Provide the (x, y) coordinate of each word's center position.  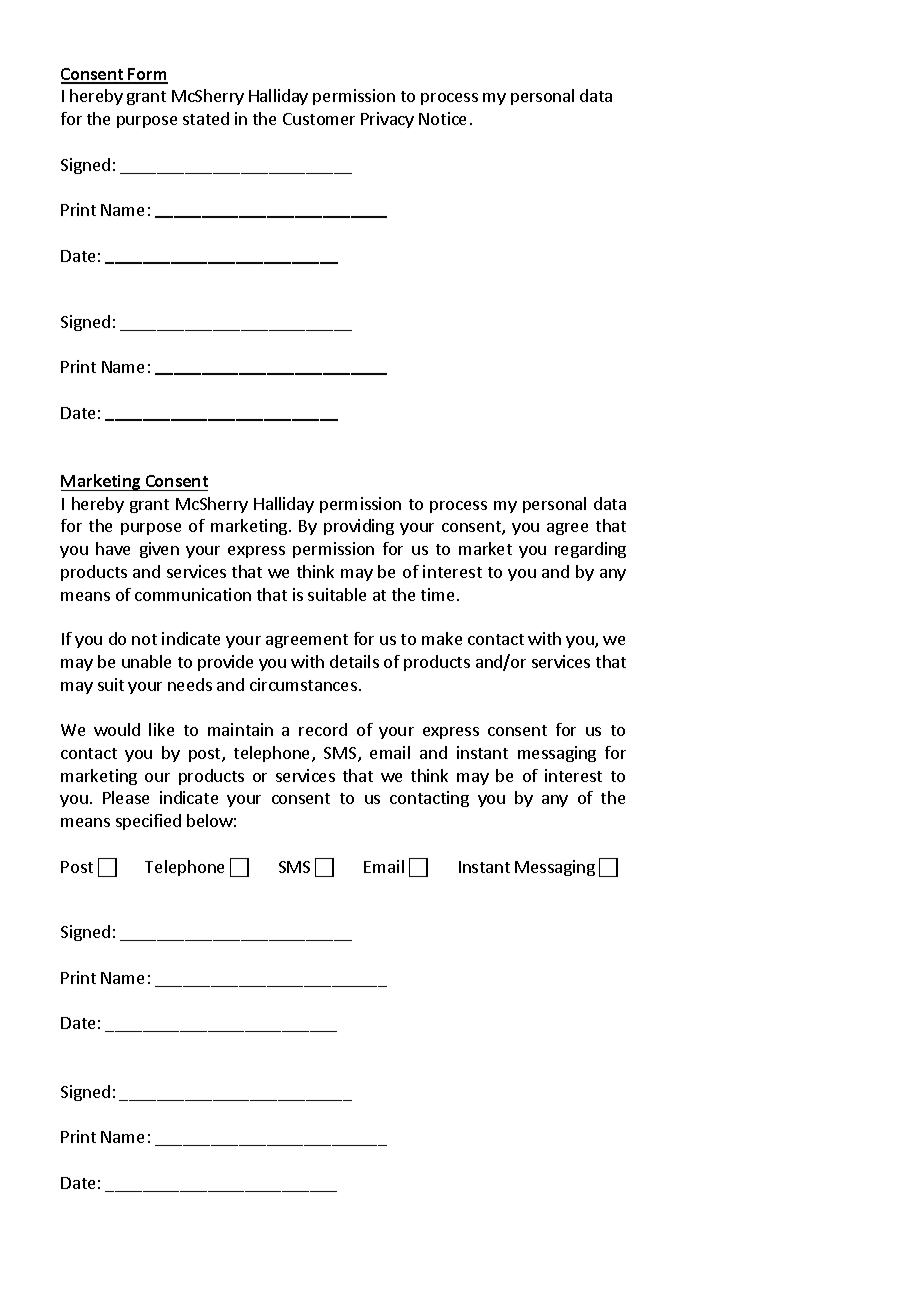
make (442, 638)
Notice (442, 118)
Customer (319, 119)
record (323, 729)
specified (148, 822)
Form (147, 75)
